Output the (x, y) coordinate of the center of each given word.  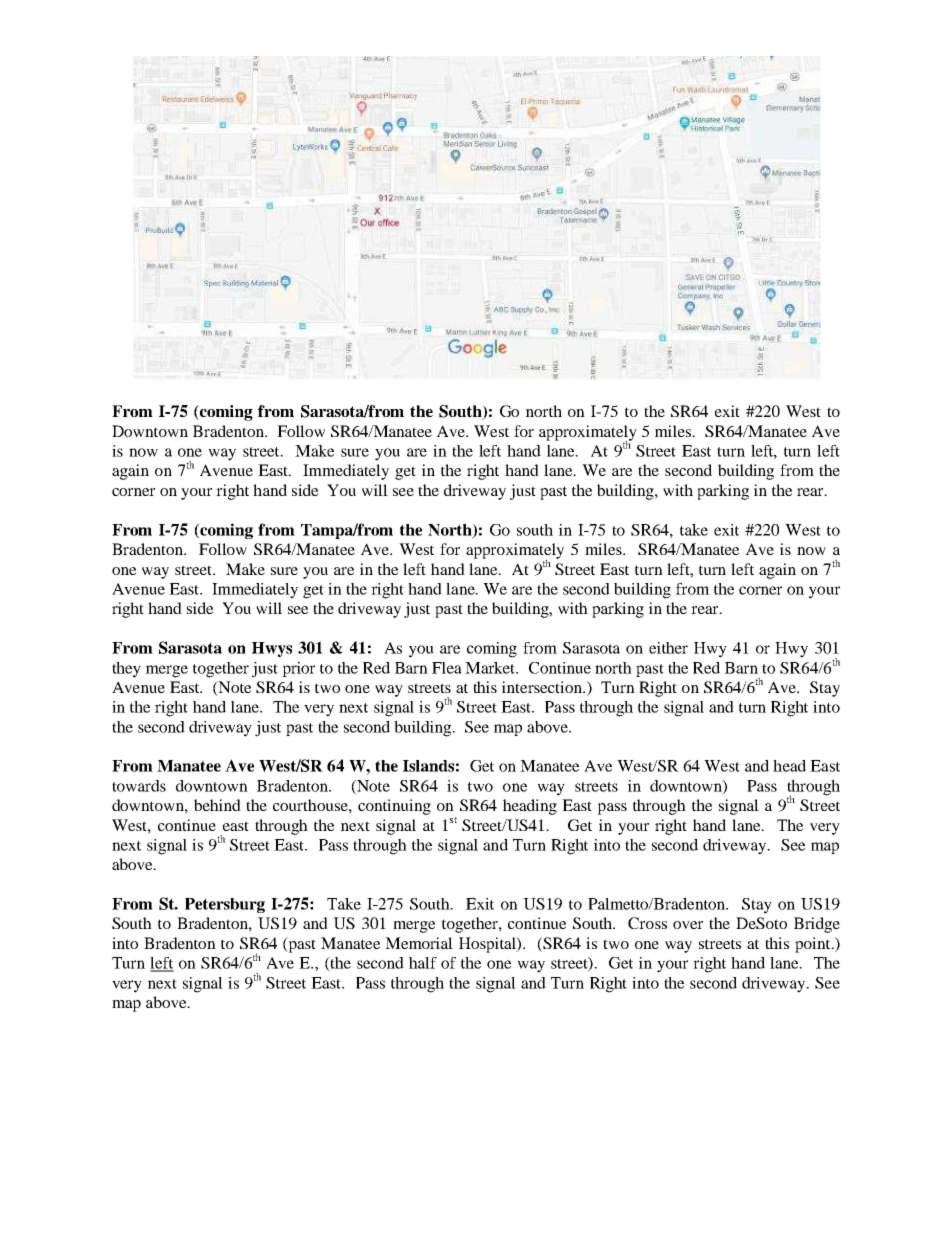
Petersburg (225, 905)
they (126, 670)
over (688, 925)
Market (491, 668)
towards (139, 786)
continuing (394, 807)
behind (217, 805)
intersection (543, 687)
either (668, 648)
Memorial (419, 943)
